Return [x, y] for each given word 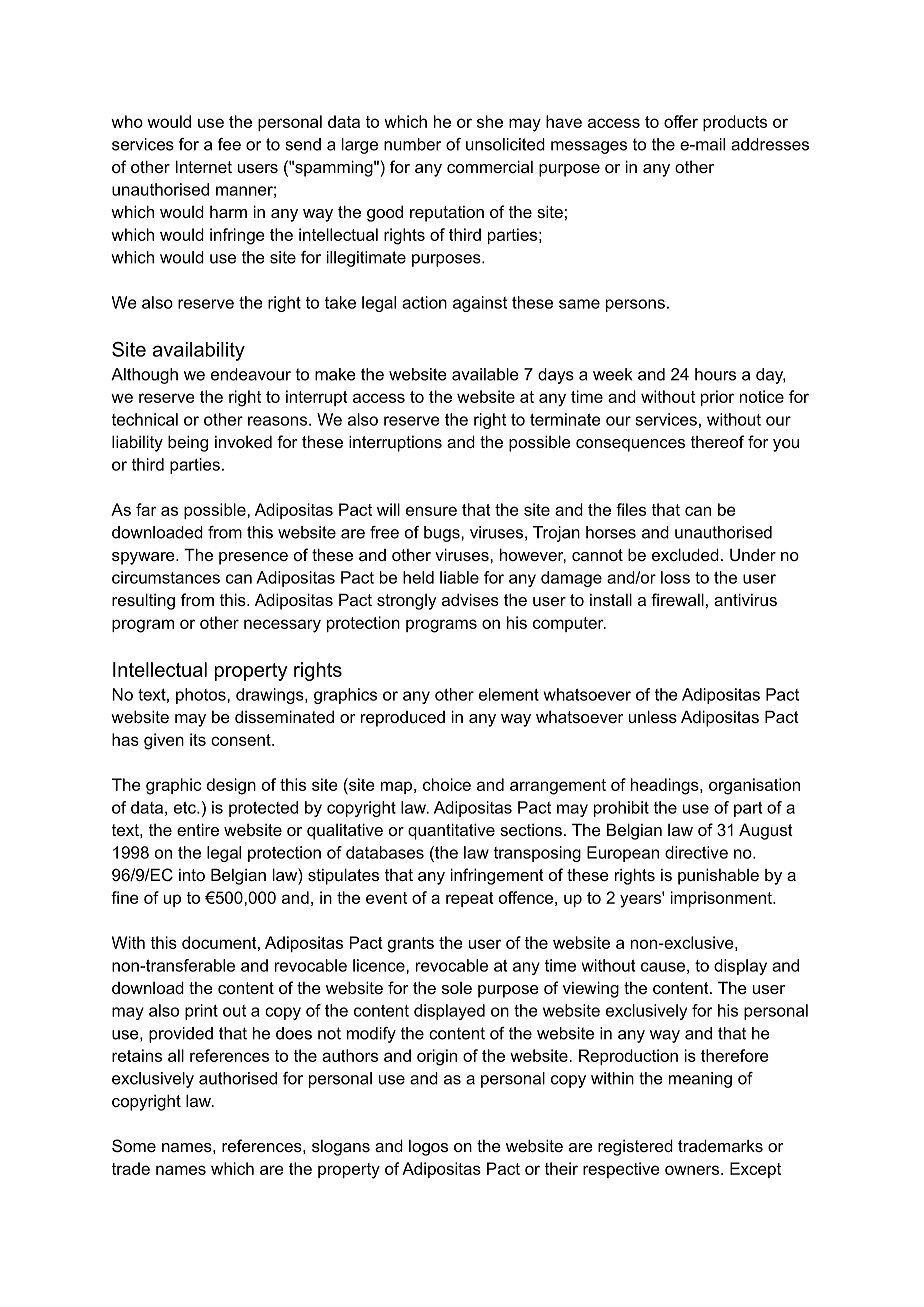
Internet [204, 166]
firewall [677, 599]
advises [470, 599]
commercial [490, 166]
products [735, 123]
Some [134, 1145]
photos [202, 696]
